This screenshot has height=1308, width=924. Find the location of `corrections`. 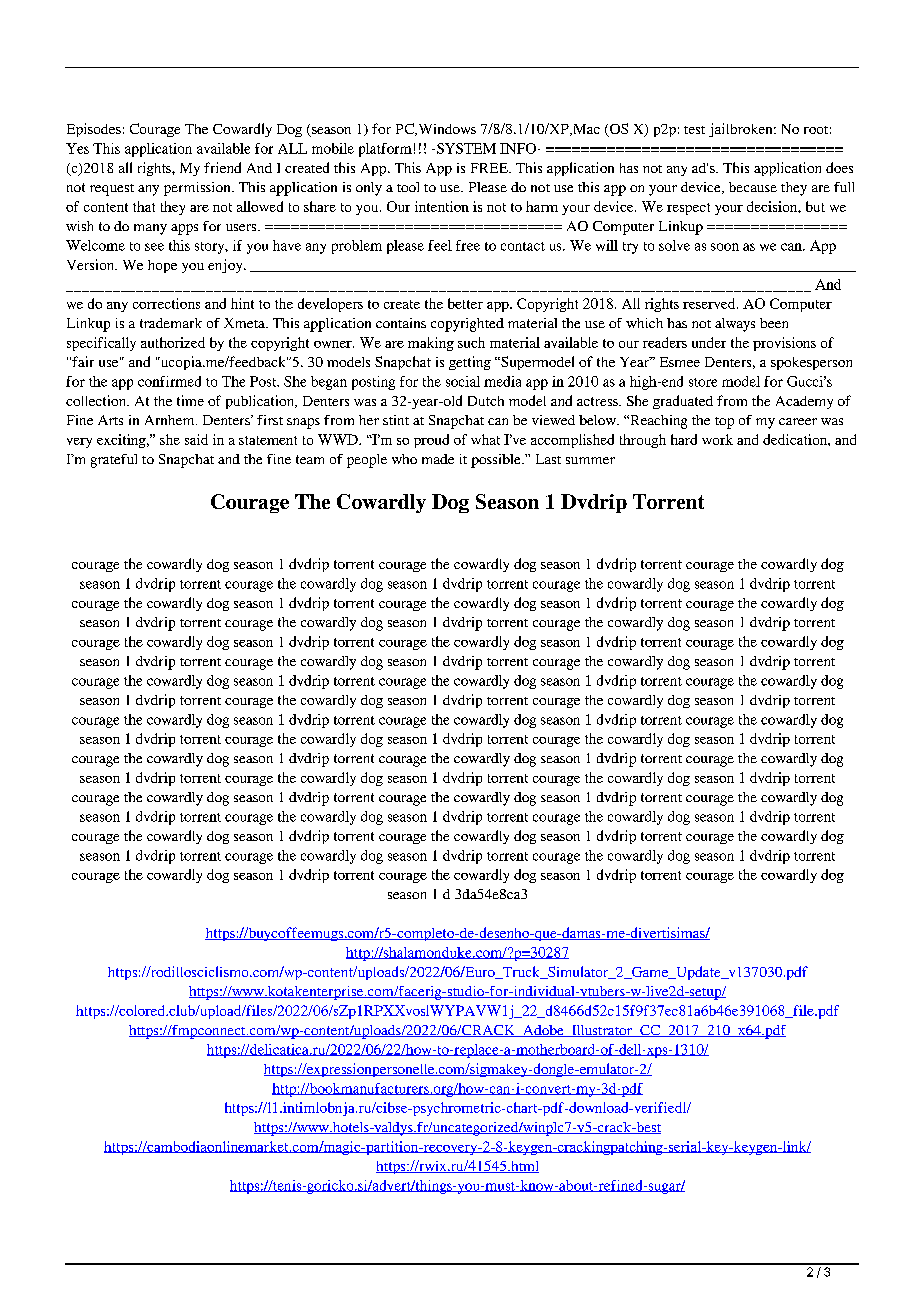

corrections is located at coordinates (166, 303).
